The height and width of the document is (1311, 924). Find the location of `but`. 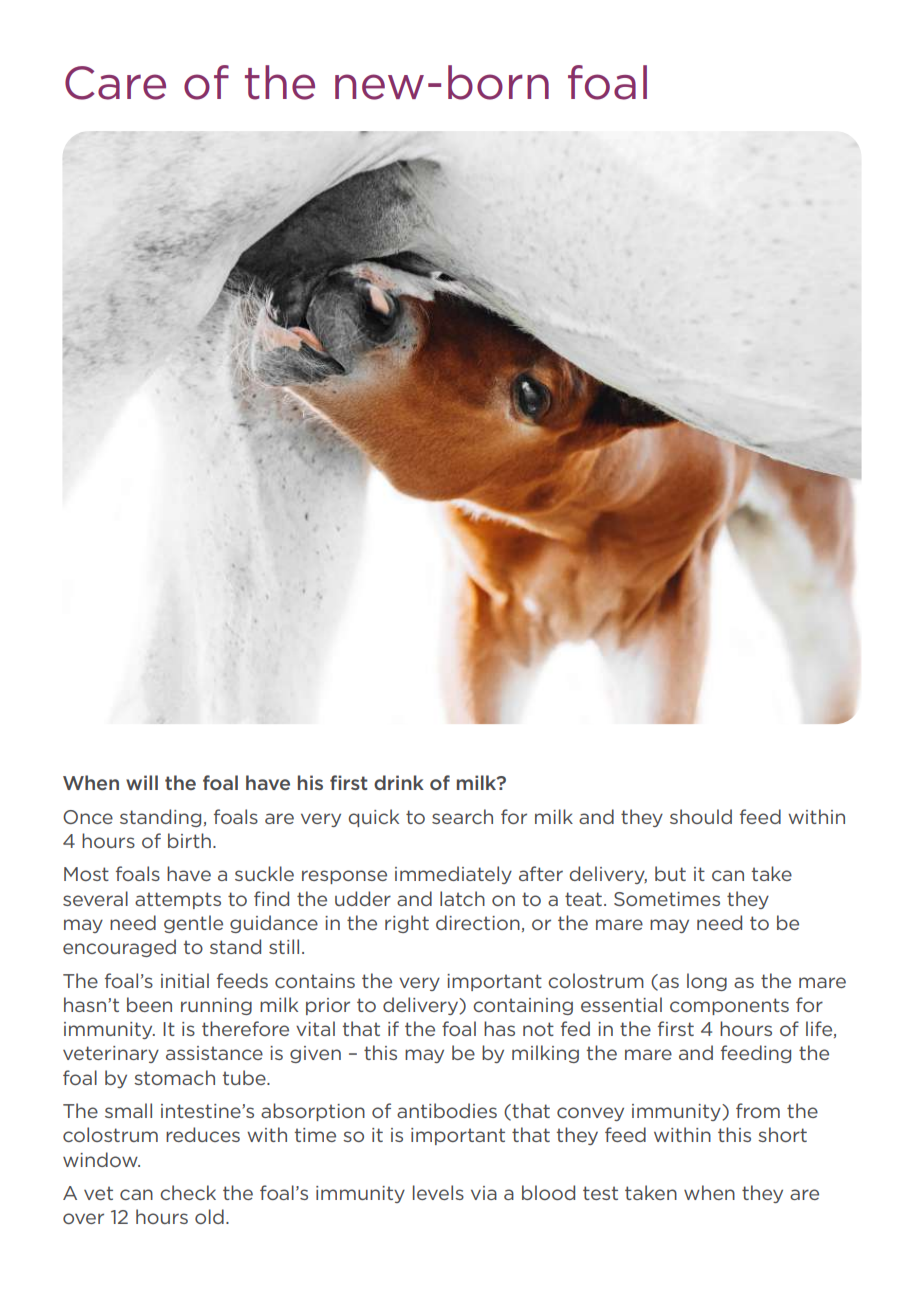

but is located at coordinates (670, 873).
